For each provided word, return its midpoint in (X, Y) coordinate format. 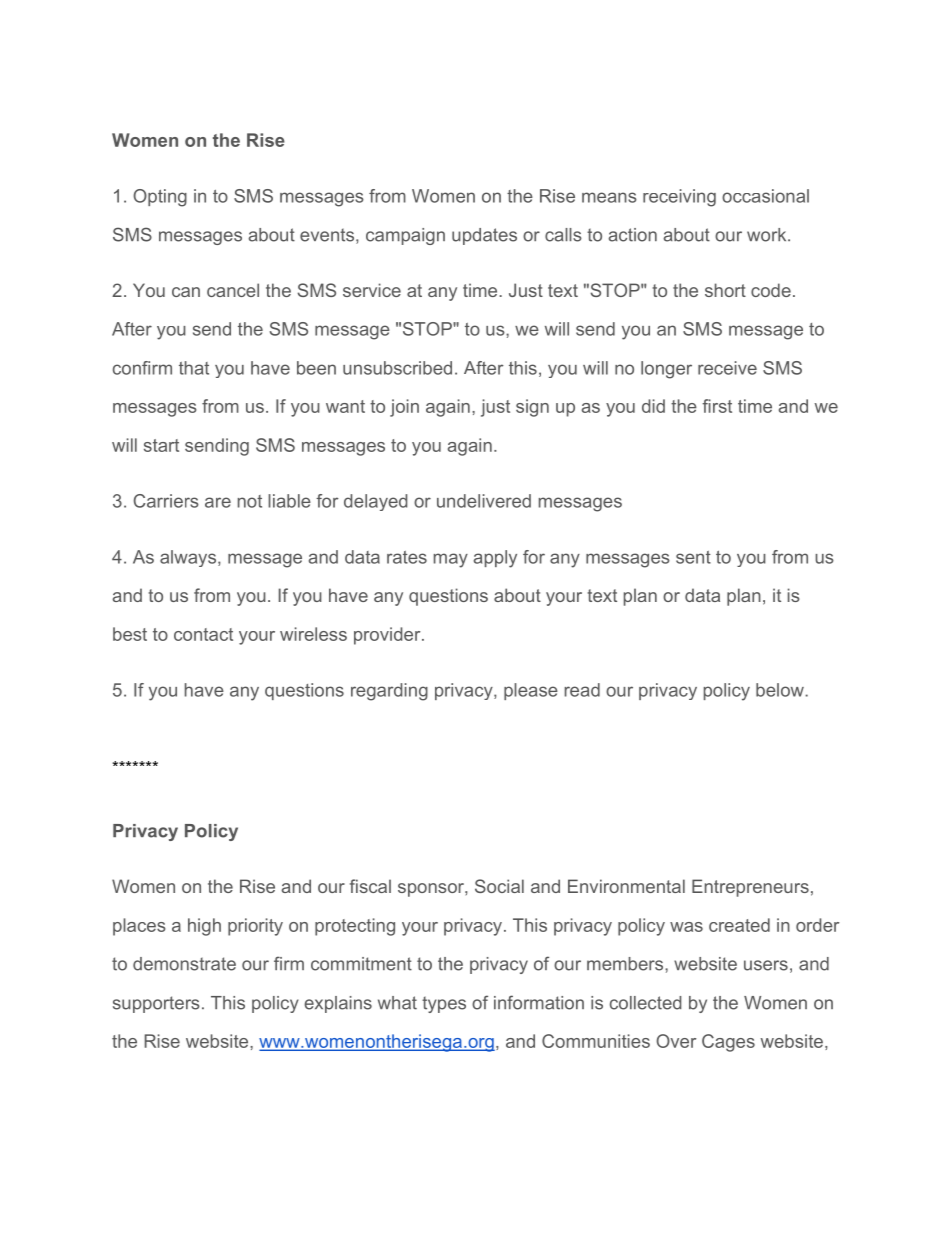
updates (484, 236)
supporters (156, 1004)
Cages (728, 1043)
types (444, 1004)
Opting (160, 198)
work (768, 235)
